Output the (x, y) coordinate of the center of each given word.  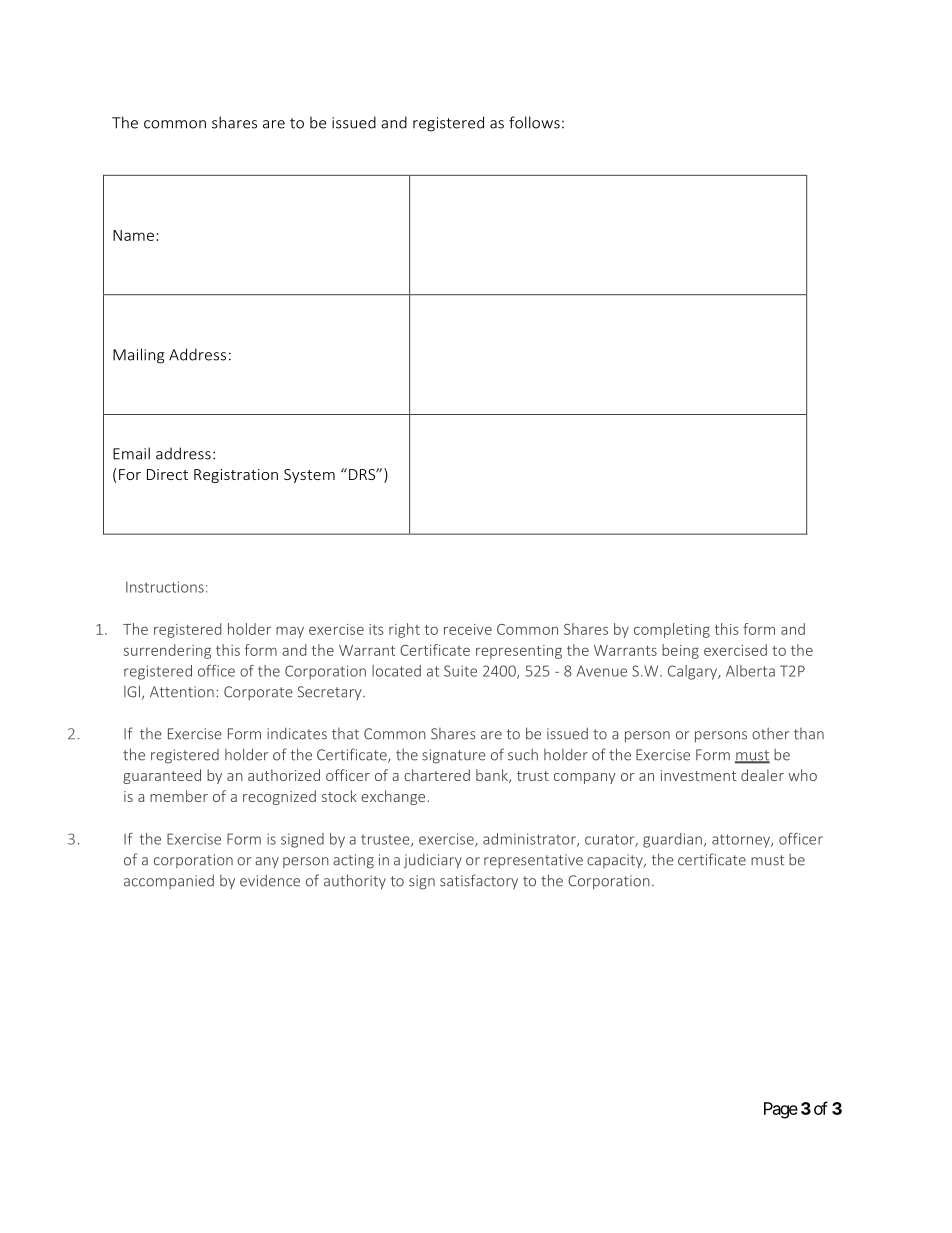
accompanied (169, 881)
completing (672, 630)
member (179, 796)
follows (534, 122)
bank (493, 776)
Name (133, 235)
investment (698, 775)
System (309, 476)
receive (468, 629)
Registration (236, 476)
